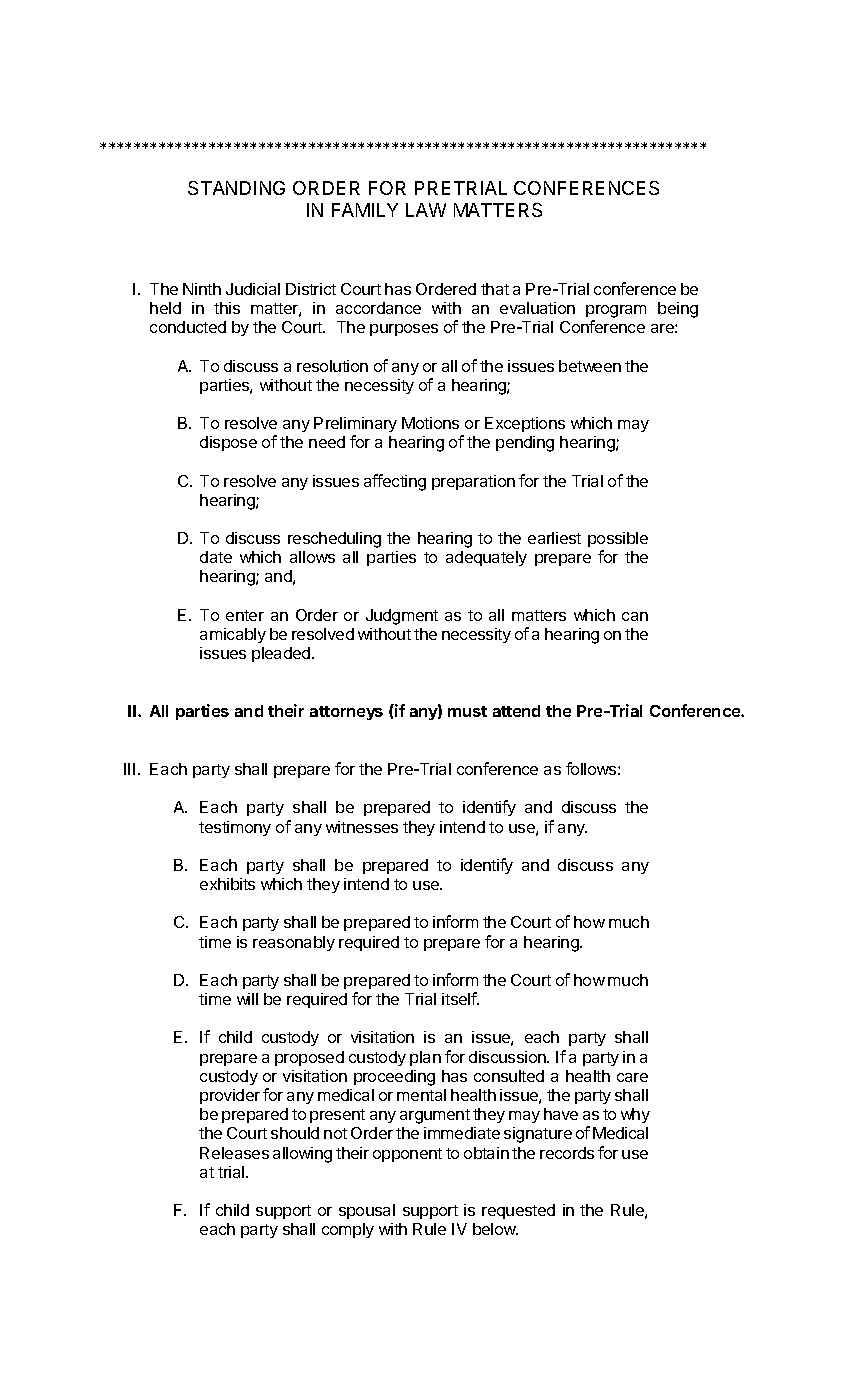  Describe the element at coordinates (395, 482) in the image. I see `affecting` at that location.
